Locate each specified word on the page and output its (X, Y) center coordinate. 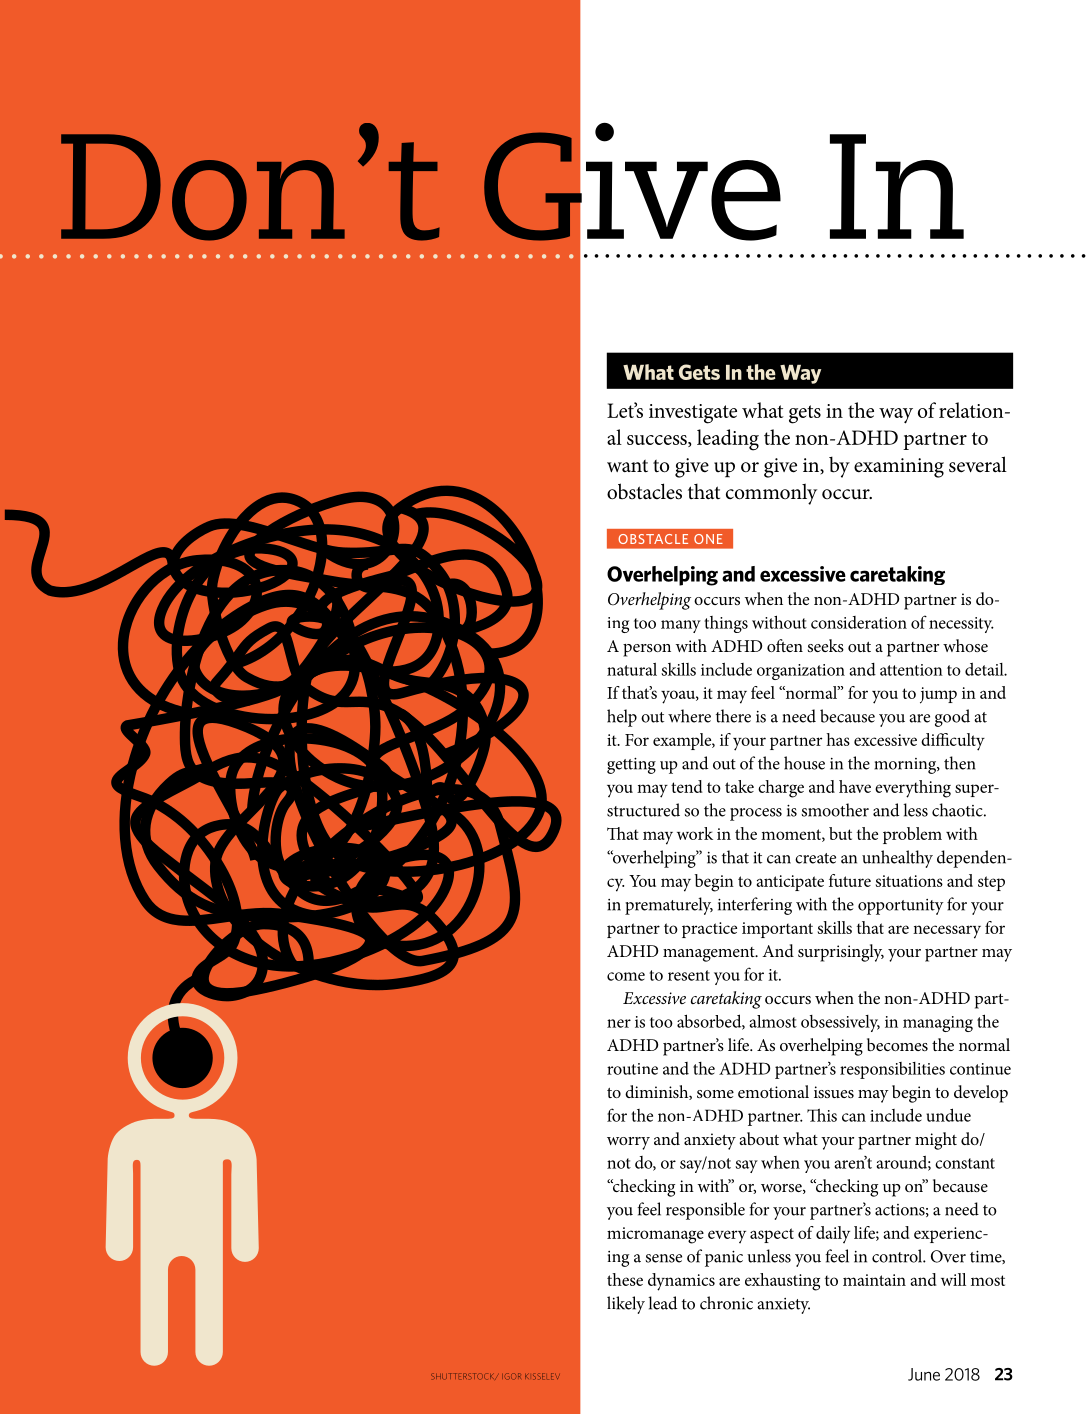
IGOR (511, 1376)
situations (909, 881)
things (726, 624)
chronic (726, 1303)
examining (899, 468)
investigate (693, 414)
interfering (755, 906)
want (627, 466)
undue (948, 1115)
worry (628, 1143)
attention (911, 670)
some (715, 1094)
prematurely (669, 906)
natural (632, 669)
